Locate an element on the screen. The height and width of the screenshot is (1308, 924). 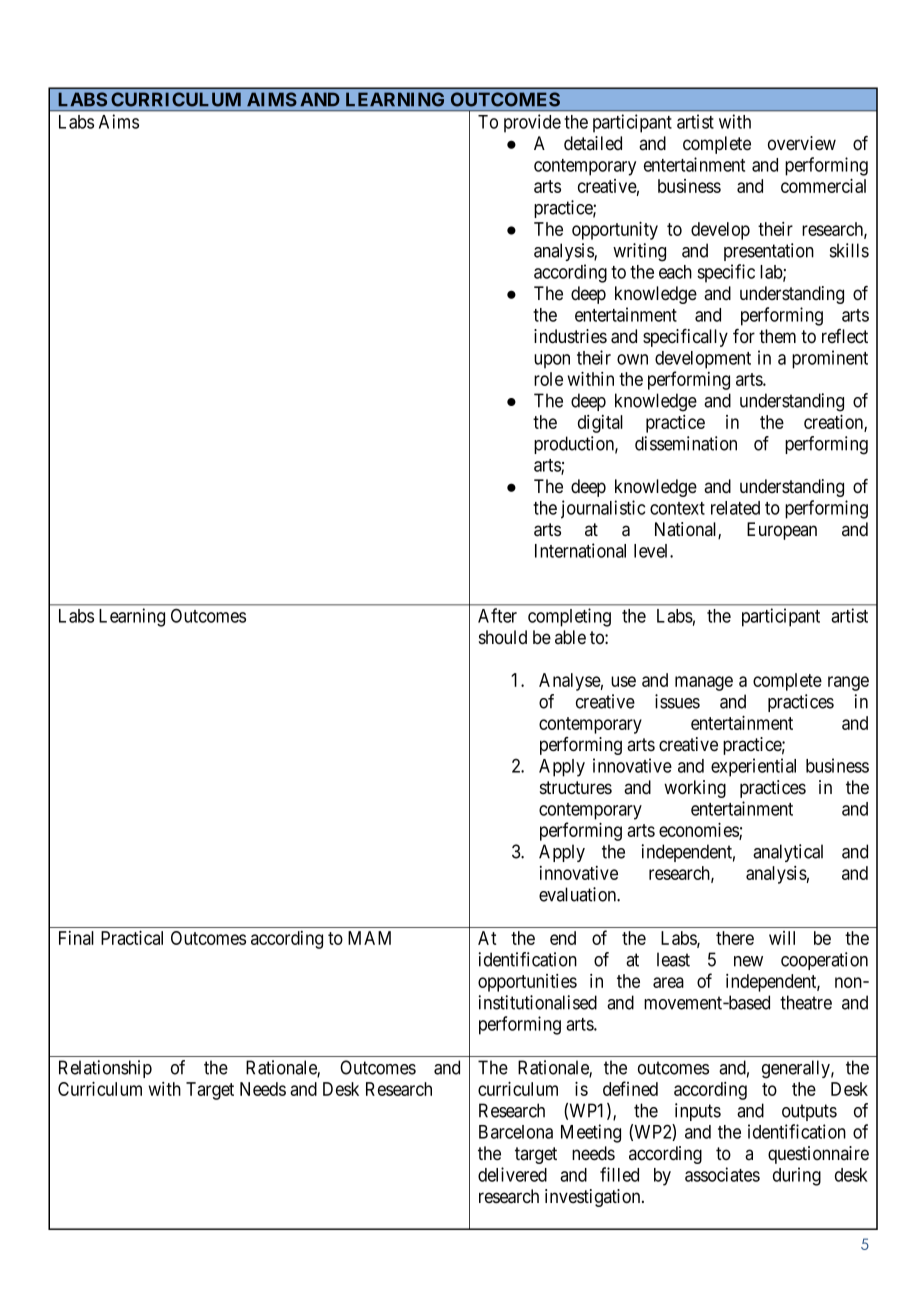
associates is located at coordinates (722, 1174).
